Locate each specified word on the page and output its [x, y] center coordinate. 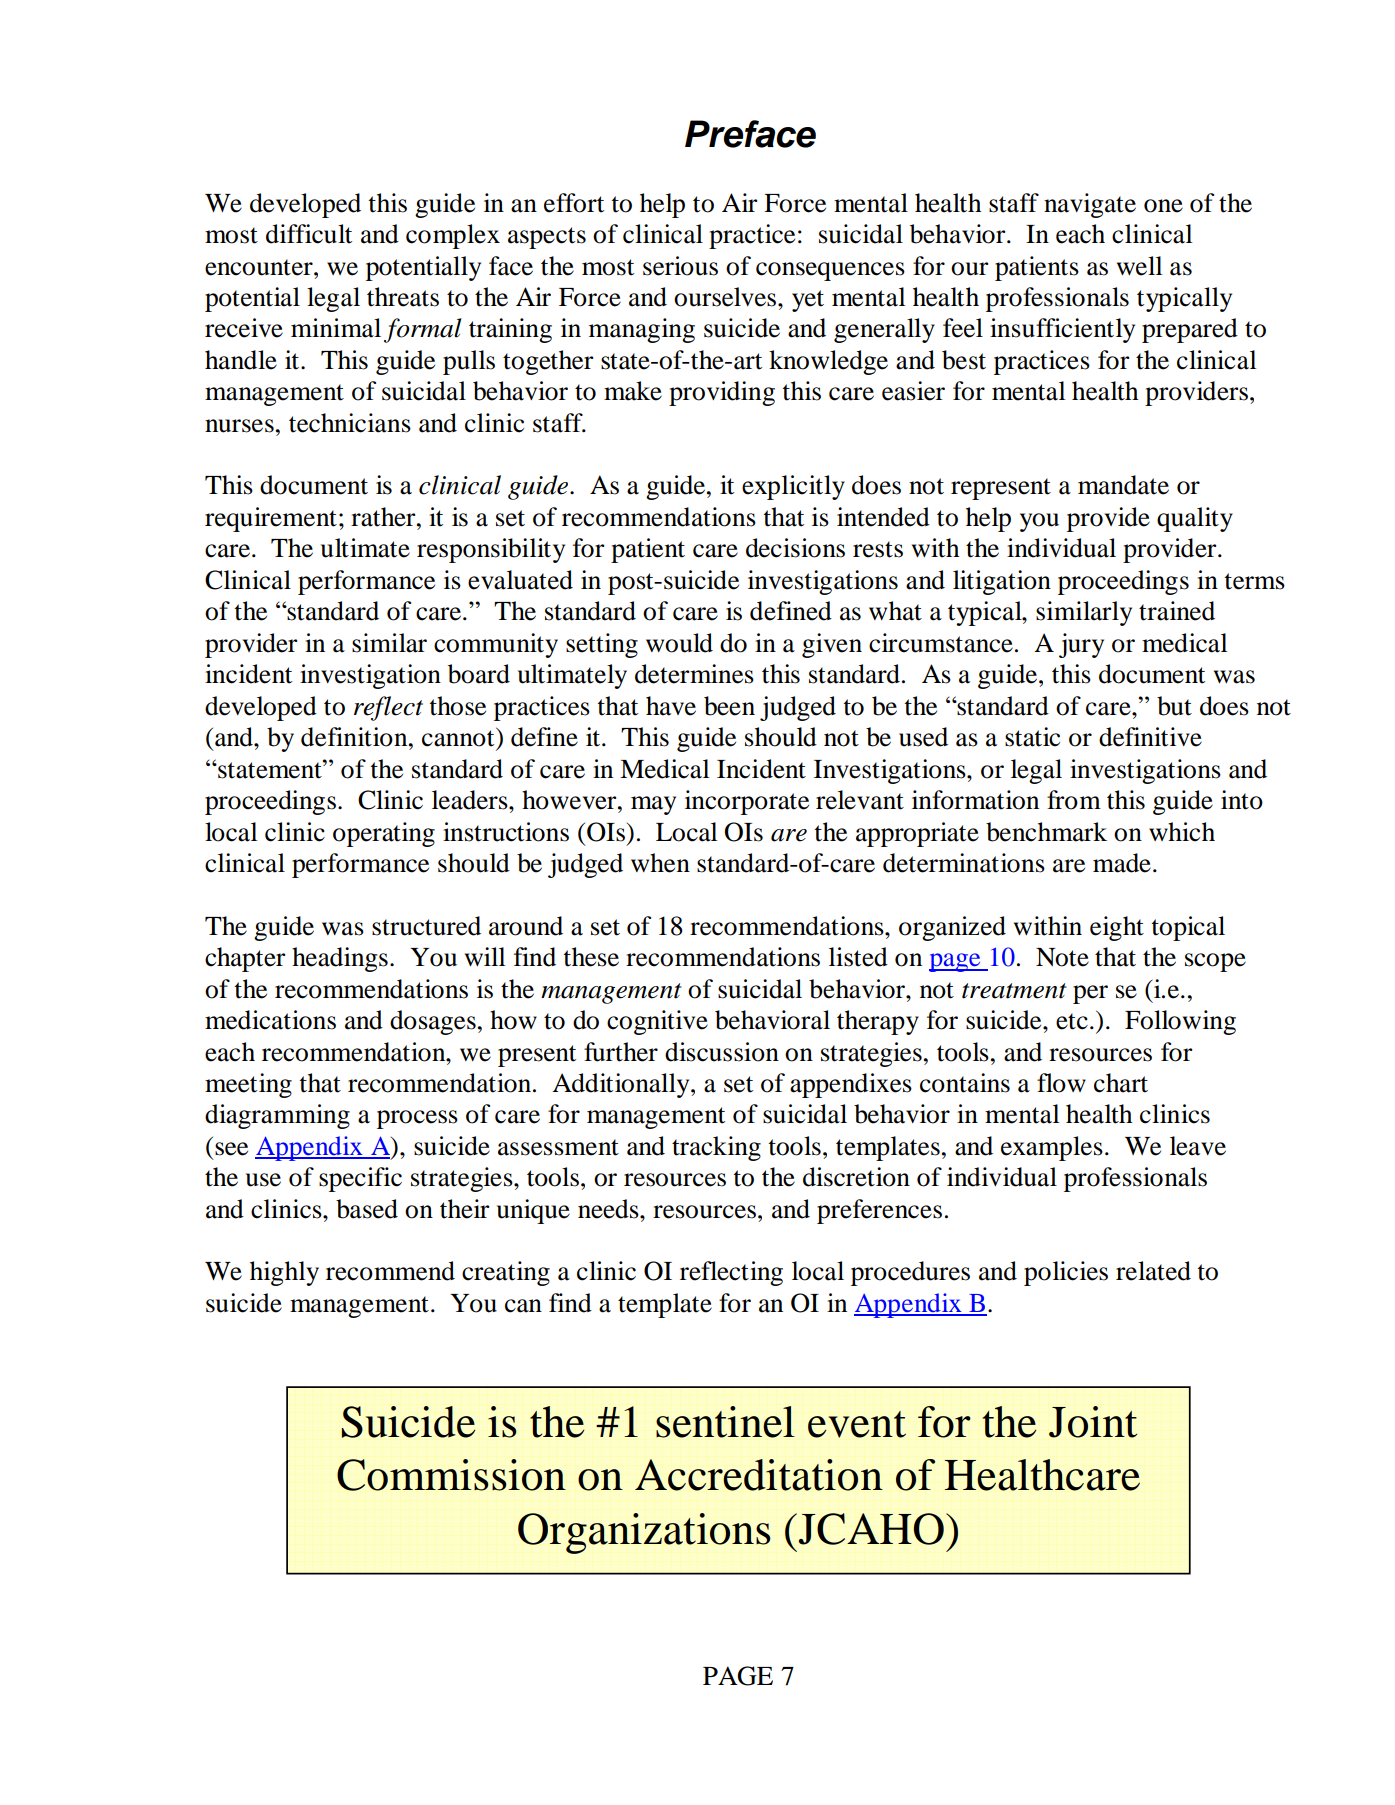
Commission [451, 1475]
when [660, 863]
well [1139, 266]
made [1122, 863]
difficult [309, 234]
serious [680, 266]
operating [384, 834]
